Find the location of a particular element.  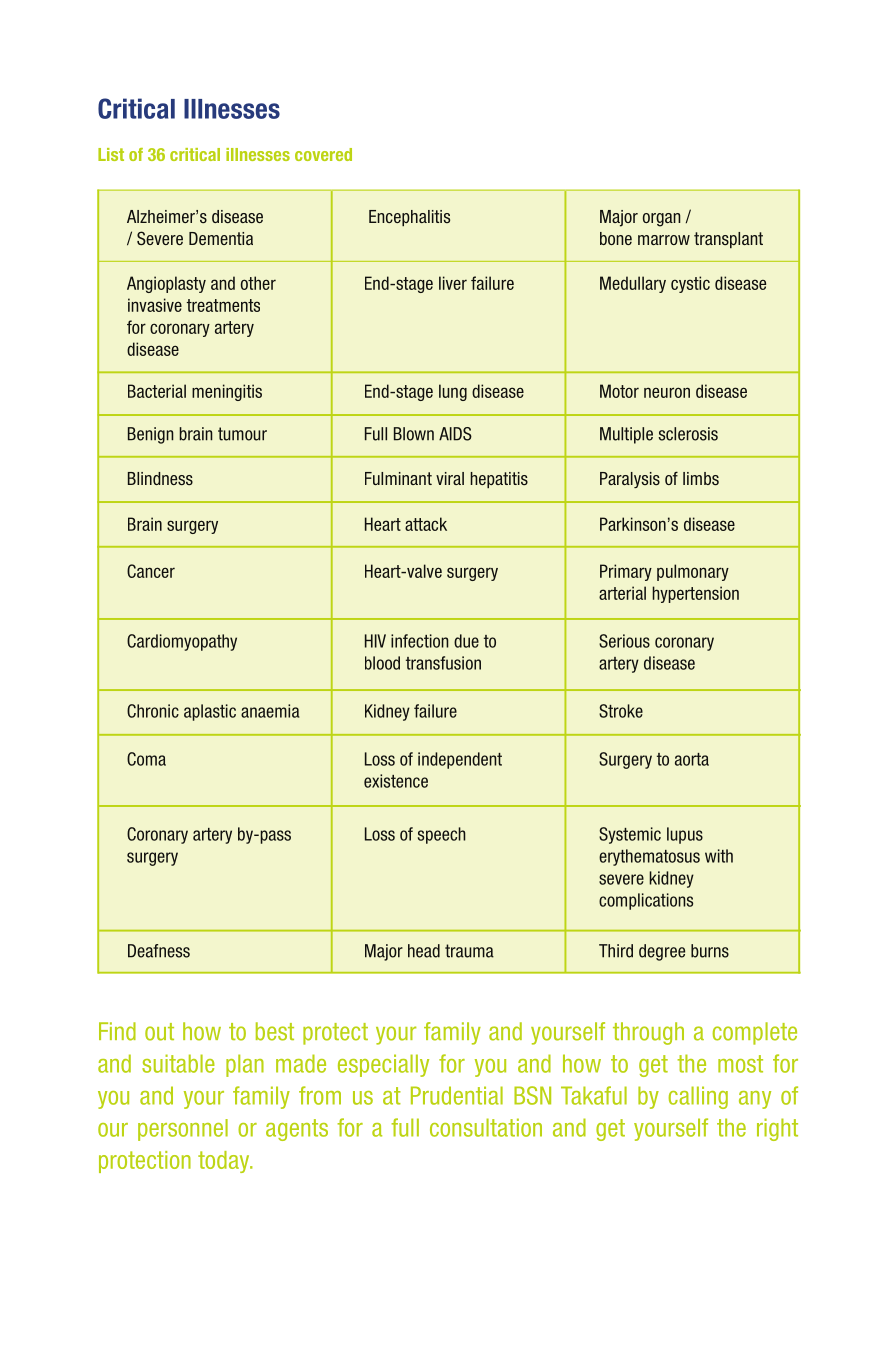

personnel is located at coordinates (183, 1130).
